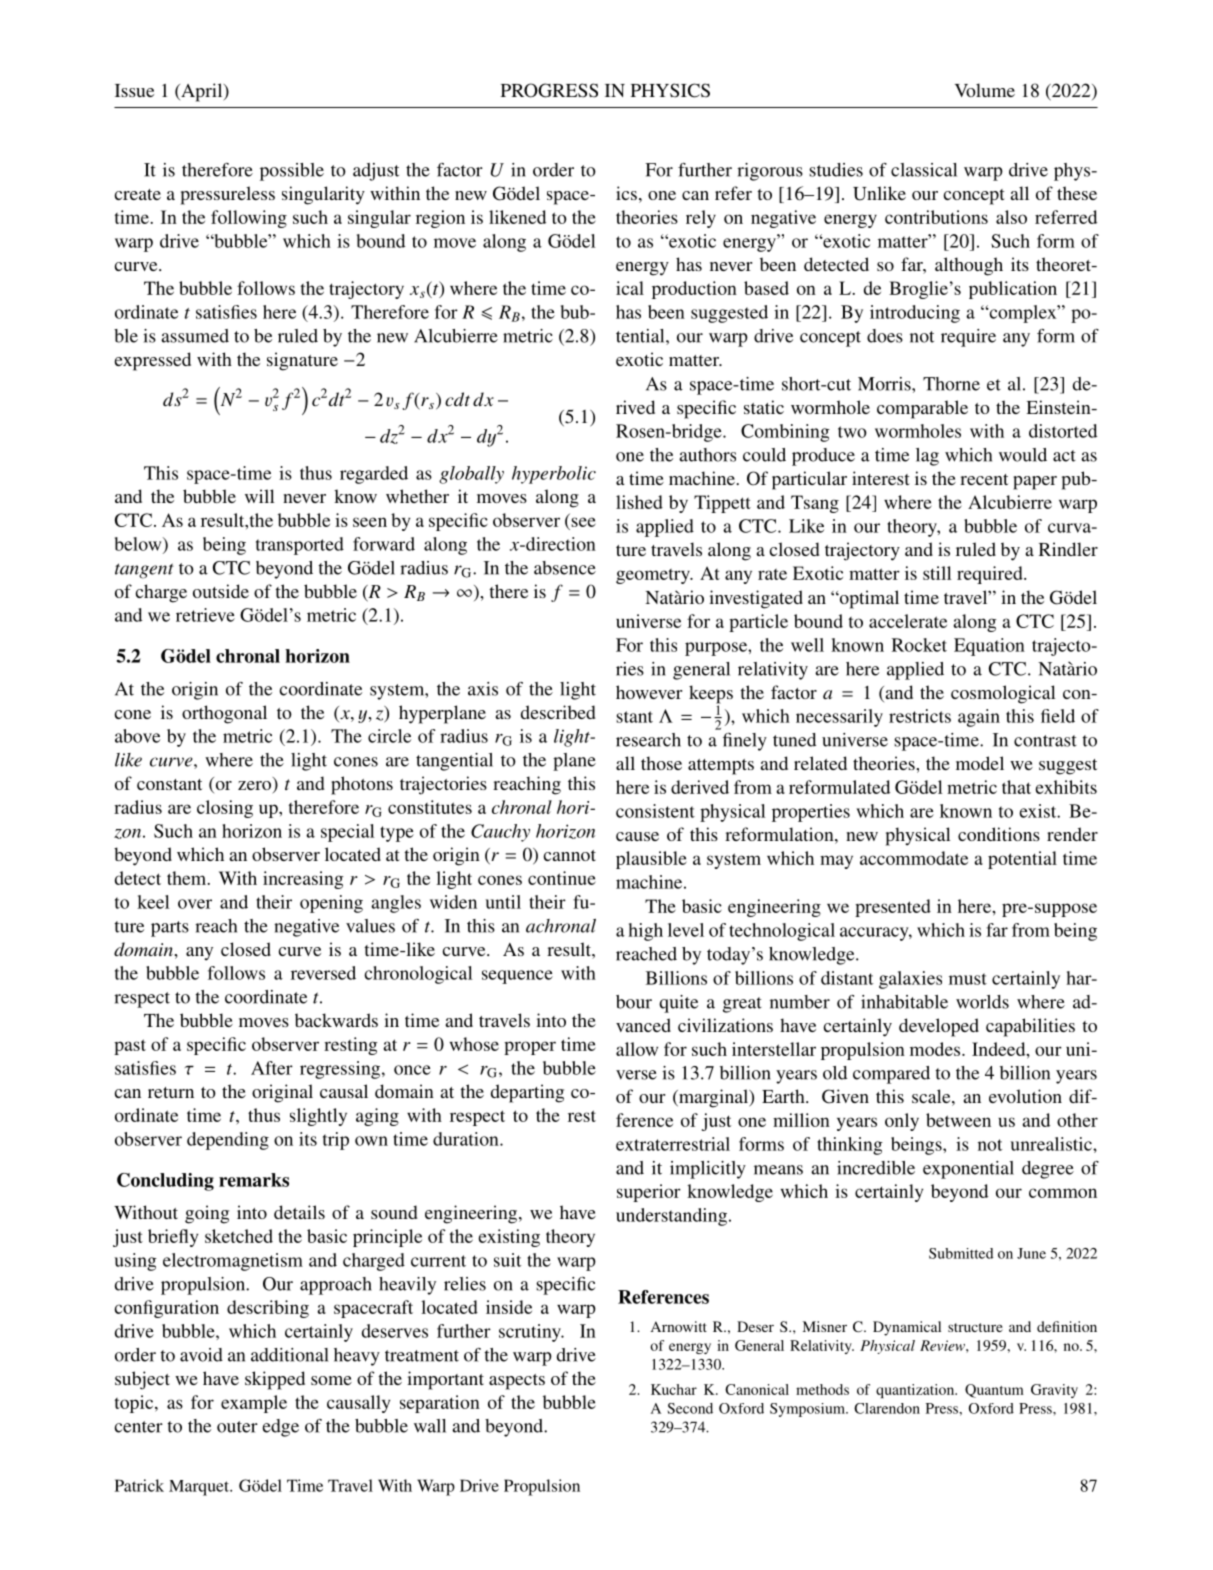 This page has width=1213, height=1570. Describe the element at coordinates (690, 1408) in the page. I see `Second` at that location.
